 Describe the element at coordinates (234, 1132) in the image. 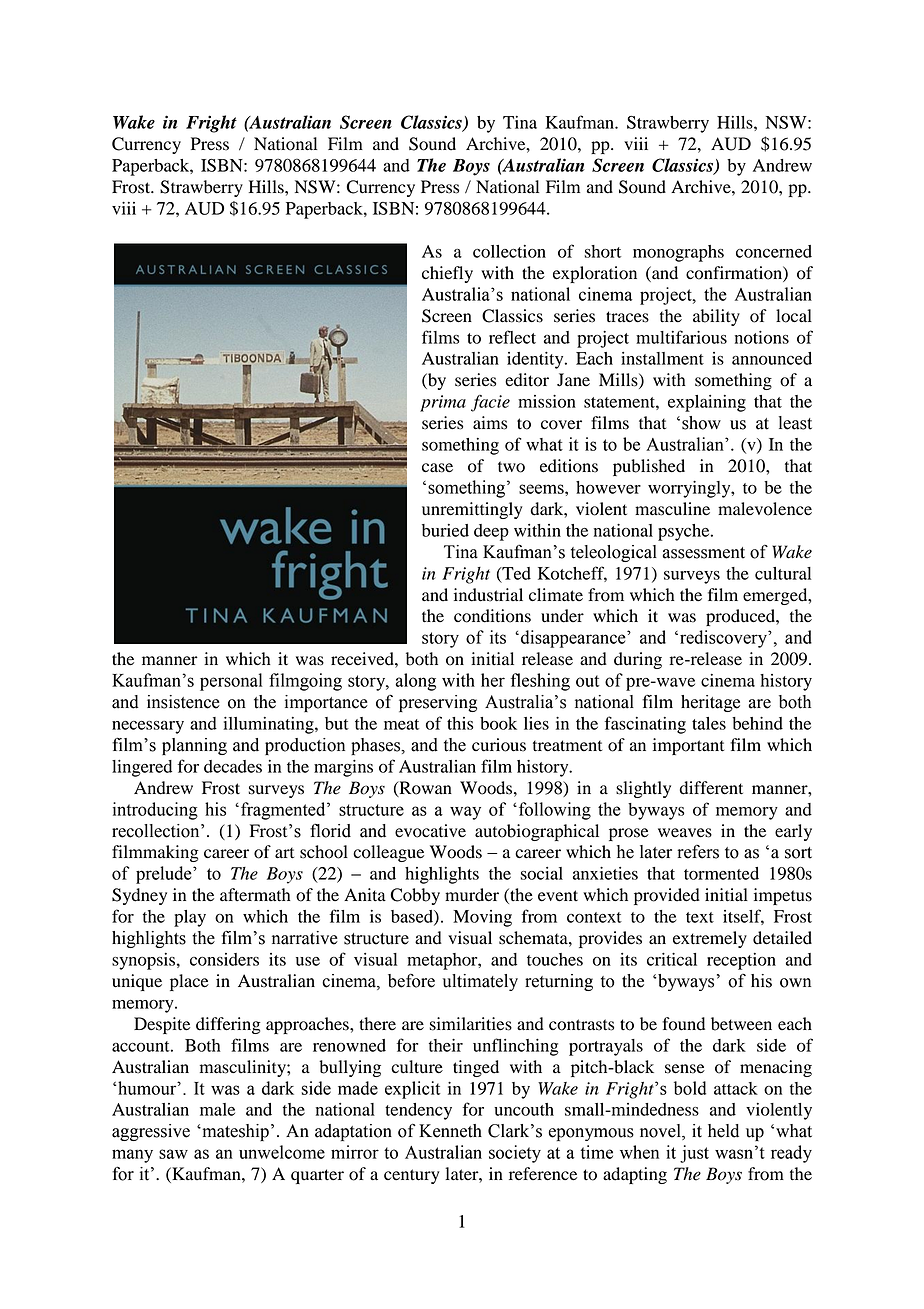

I see `mateship` at that location.
